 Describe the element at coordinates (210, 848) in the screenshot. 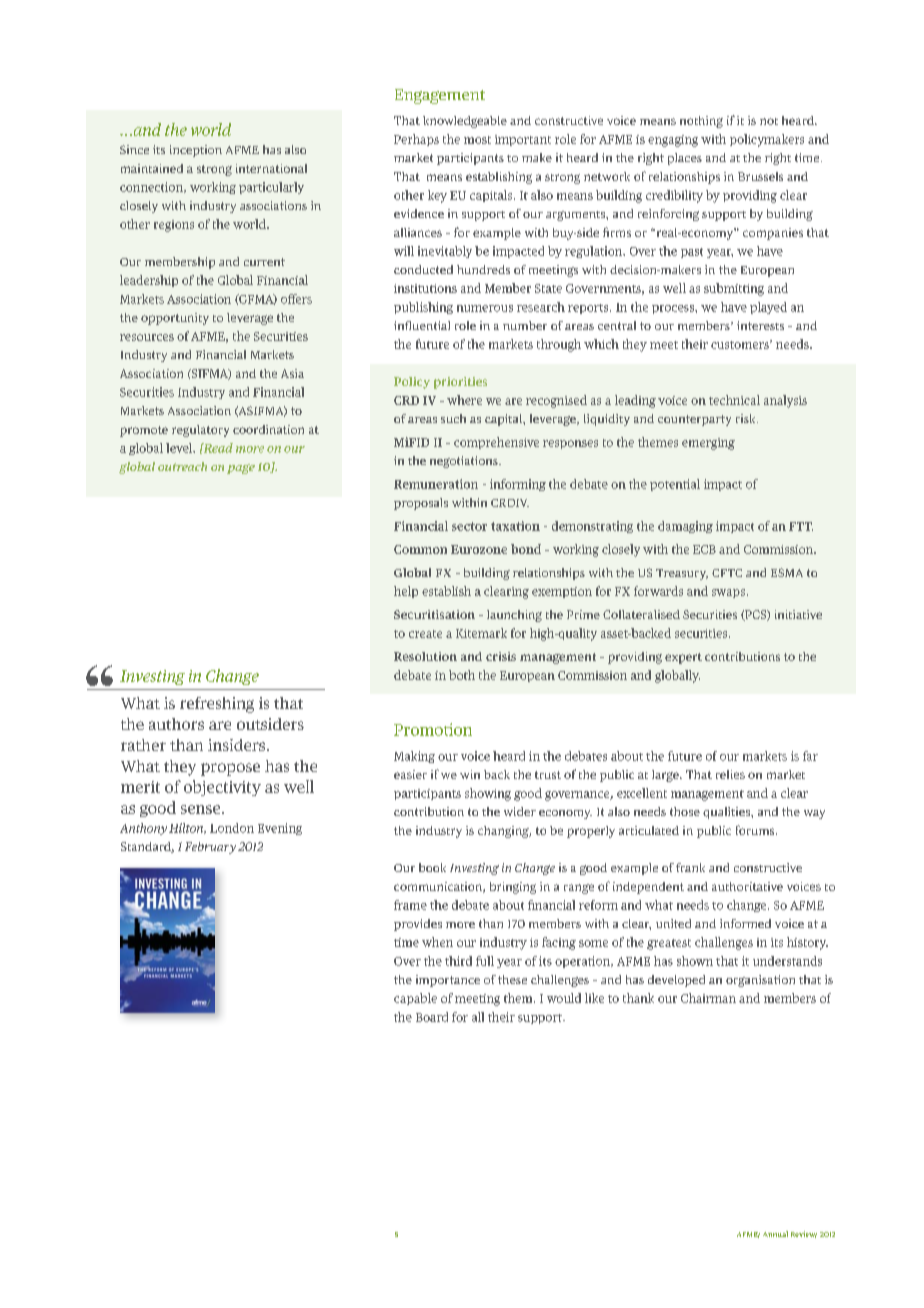

I see `February` at that location.
